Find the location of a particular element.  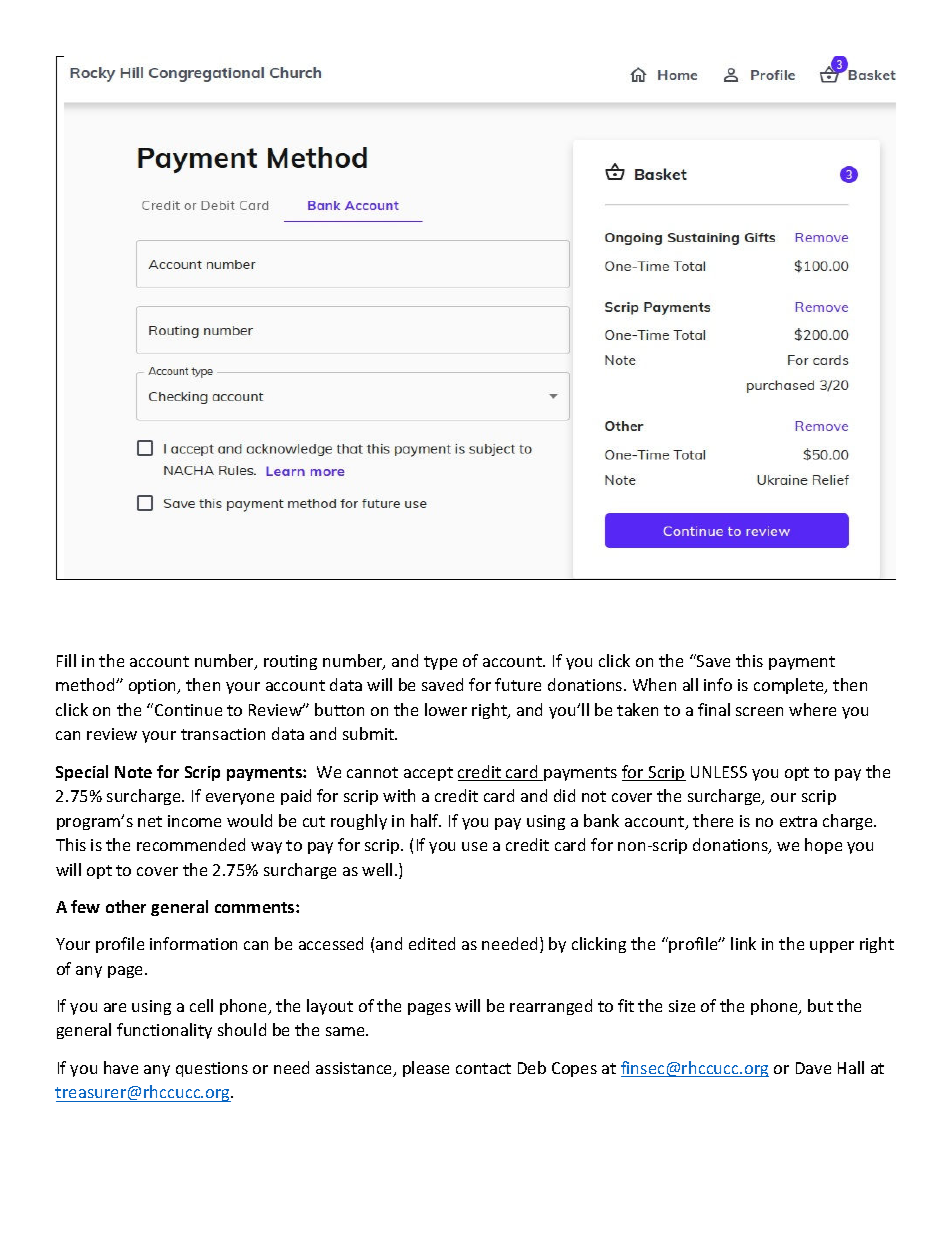

hope is located at coordinates (823, 846).
